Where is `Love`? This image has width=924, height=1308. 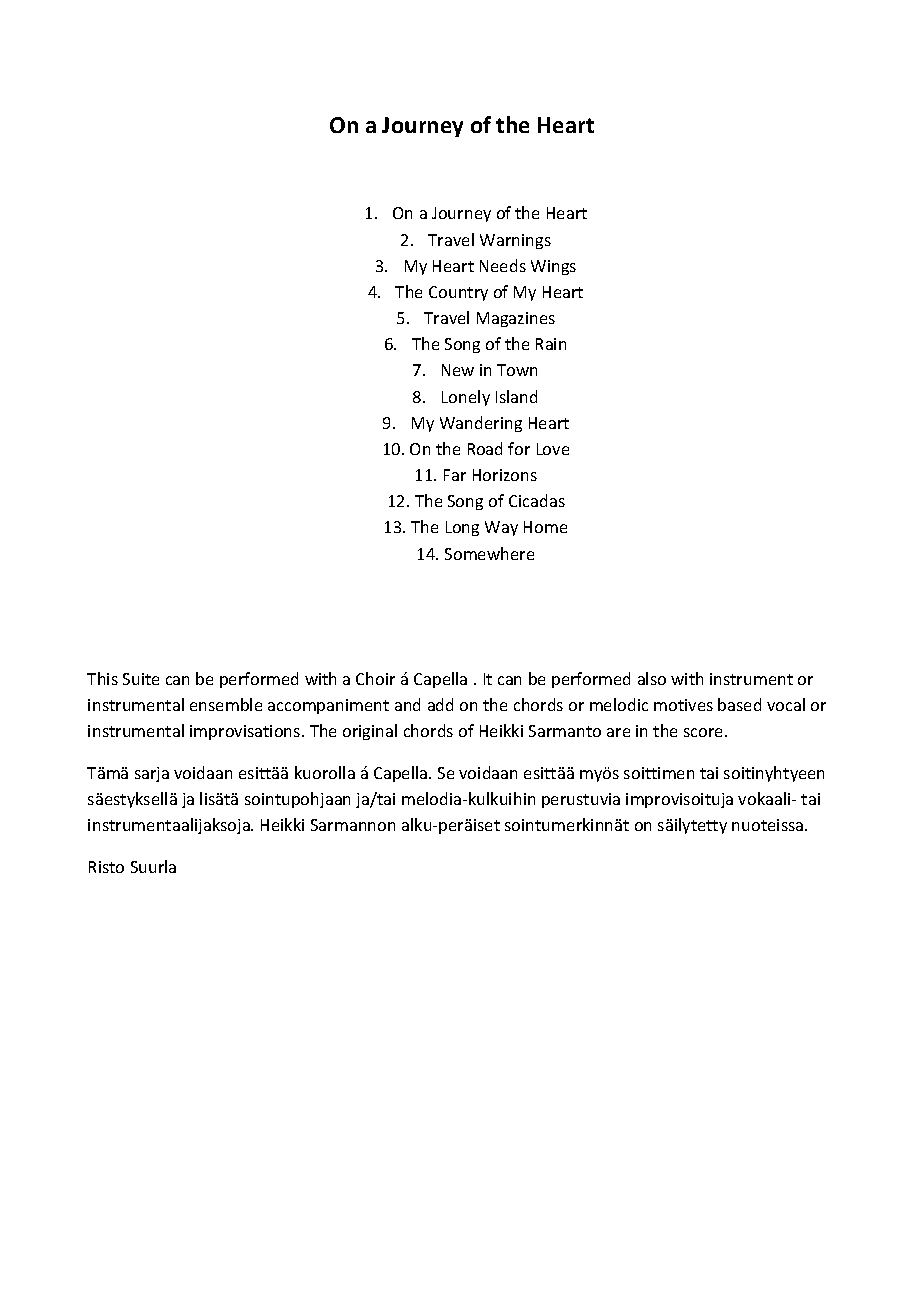
Love is located at coordinates (553, 449).
